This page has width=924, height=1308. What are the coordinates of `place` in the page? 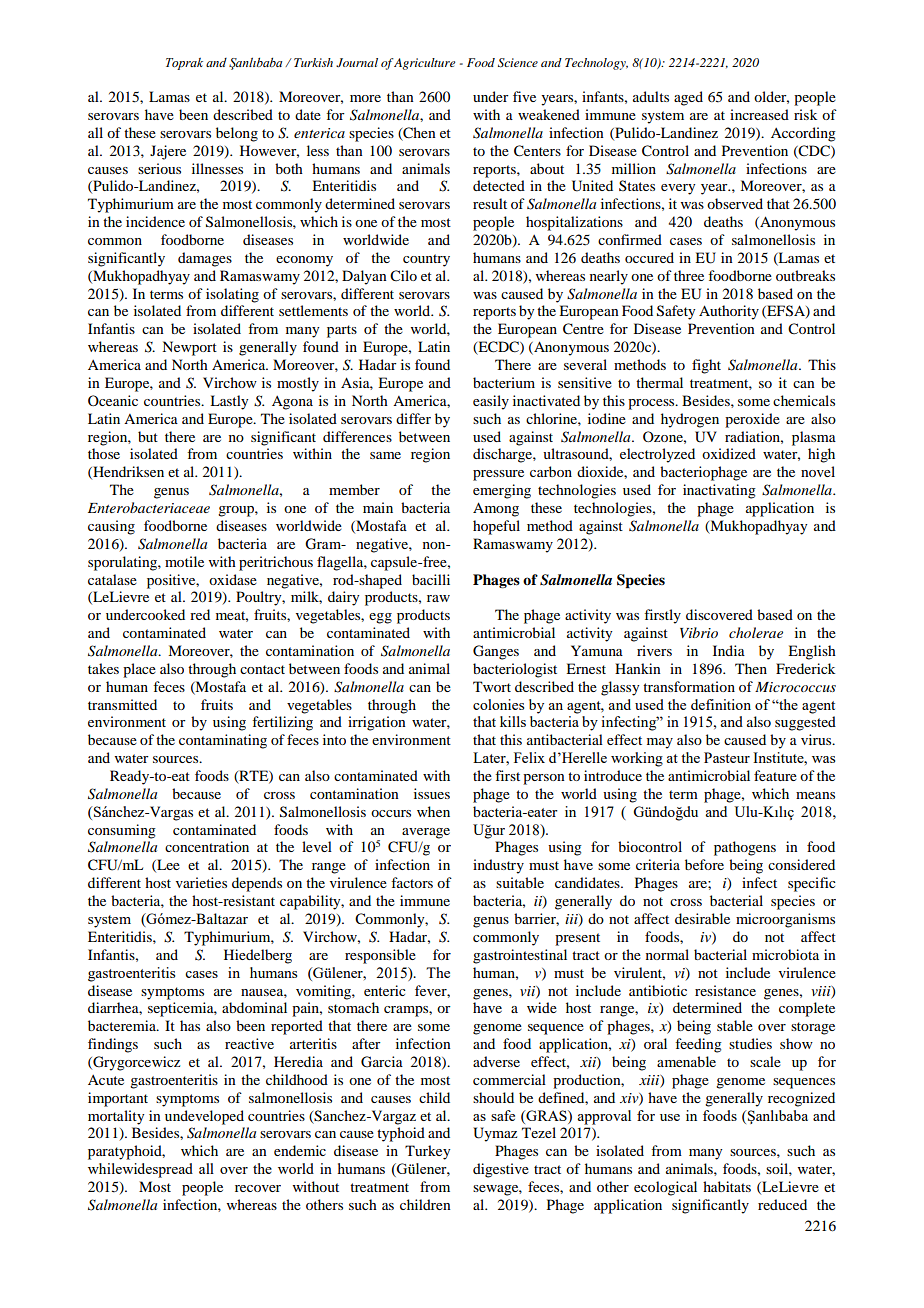 It's located at (139, 670).
